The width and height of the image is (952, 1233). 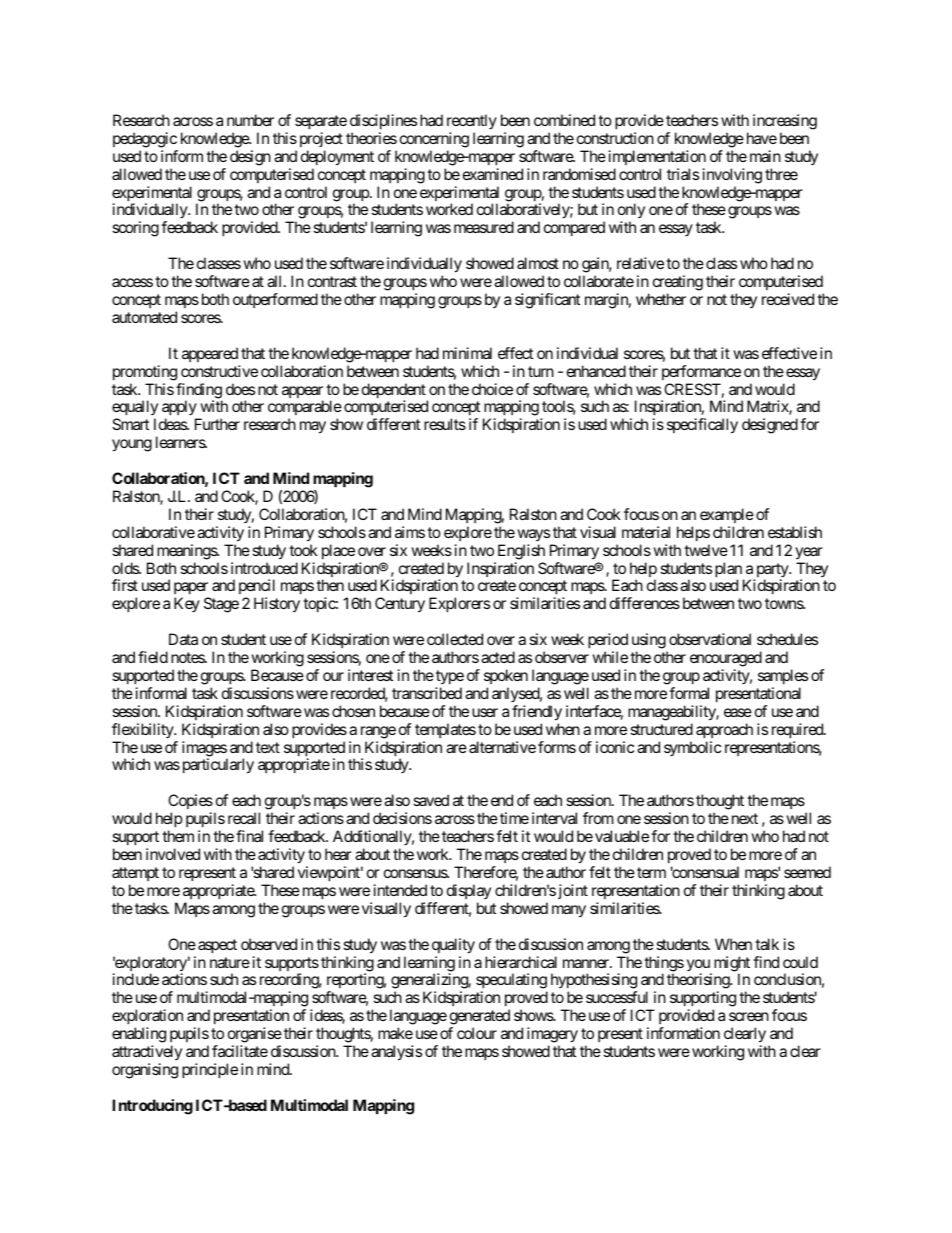 I want to click on particularly, so click(x=218, y=766).
